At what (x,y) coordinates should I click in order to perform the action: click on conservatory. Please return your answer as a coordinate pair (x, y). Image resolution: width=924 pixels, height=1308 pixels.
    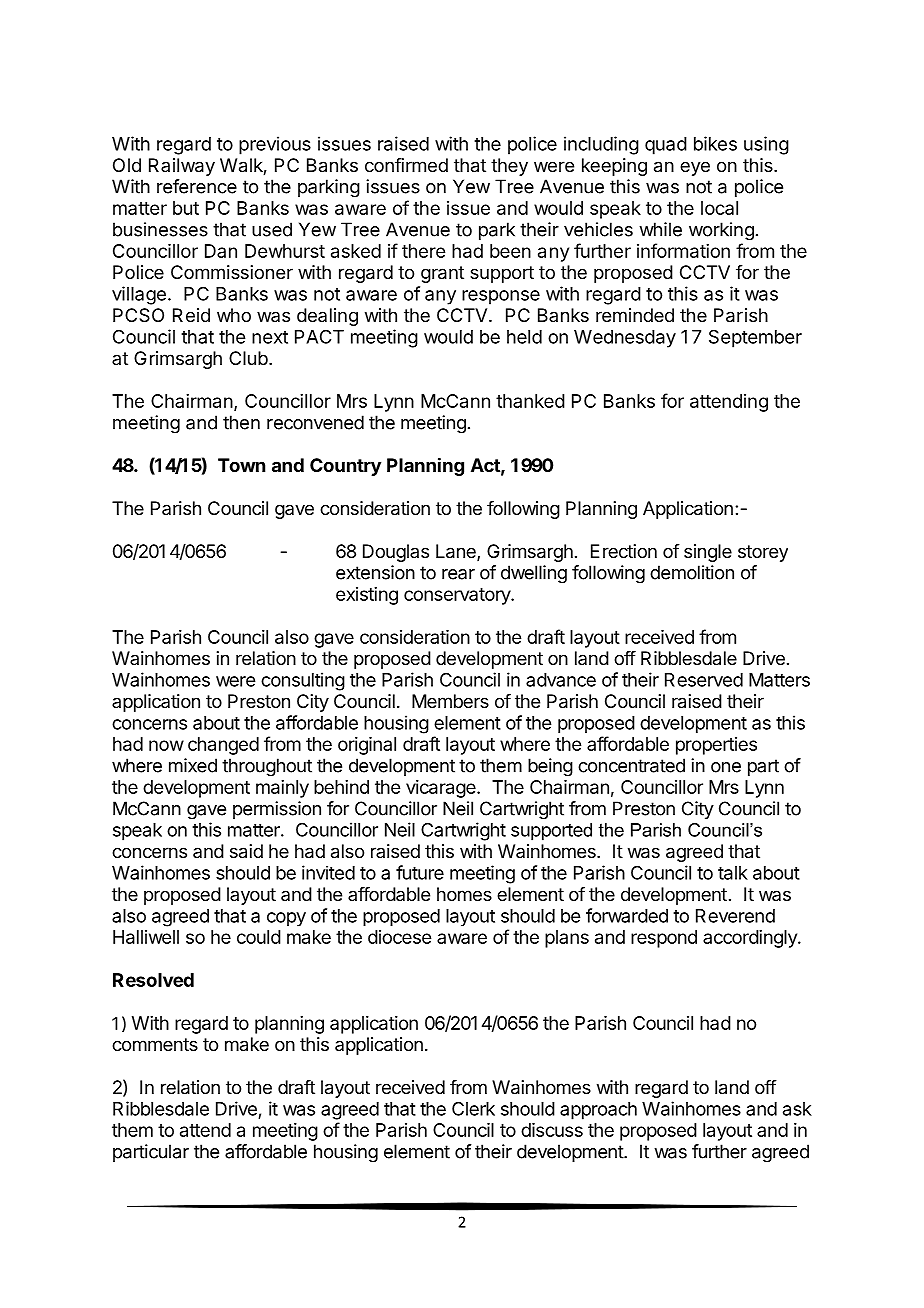
    Looking at the image, I should click on (458, 596).
